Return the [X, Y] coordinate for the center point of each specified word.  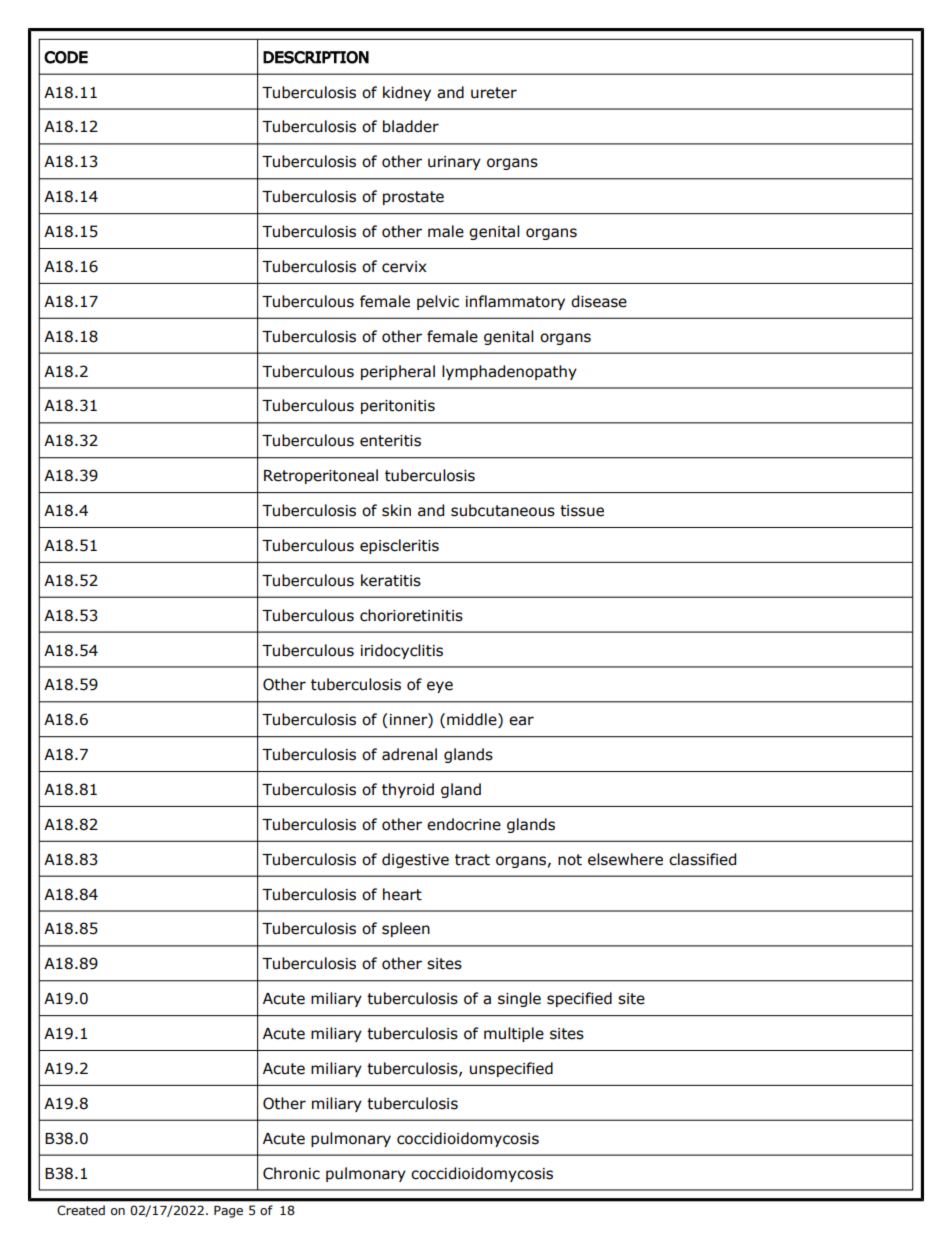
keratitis [391, 580]
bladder [411, 126]
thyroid [408, 790]
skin [396, 510]
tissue [582, 511]
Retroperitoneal [321, 476]
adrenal [409, 754]
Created [81, 1210]
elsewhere [625, 859]
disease [599, 301]
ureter [494, 93]
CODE [66, 57]
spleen [406, 929]
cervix [404, 267]
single [519, 999]
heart [402, 894]
